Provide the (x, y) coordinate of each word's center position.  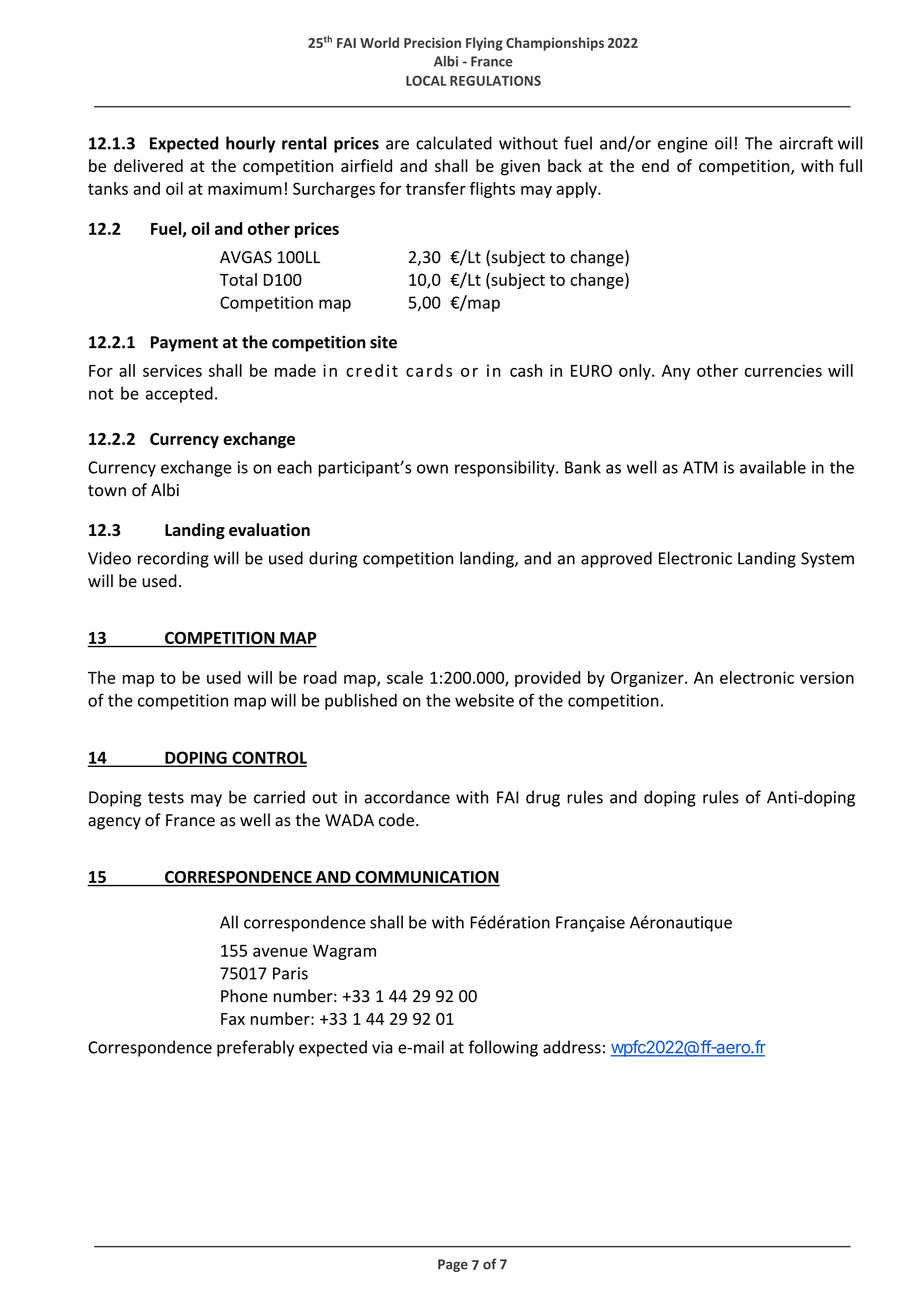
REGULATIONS (495, 81)
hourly (250, 144)
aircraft (806, 143)
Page (453, 1265)
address (572, 1047)
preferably (255, 1048)
